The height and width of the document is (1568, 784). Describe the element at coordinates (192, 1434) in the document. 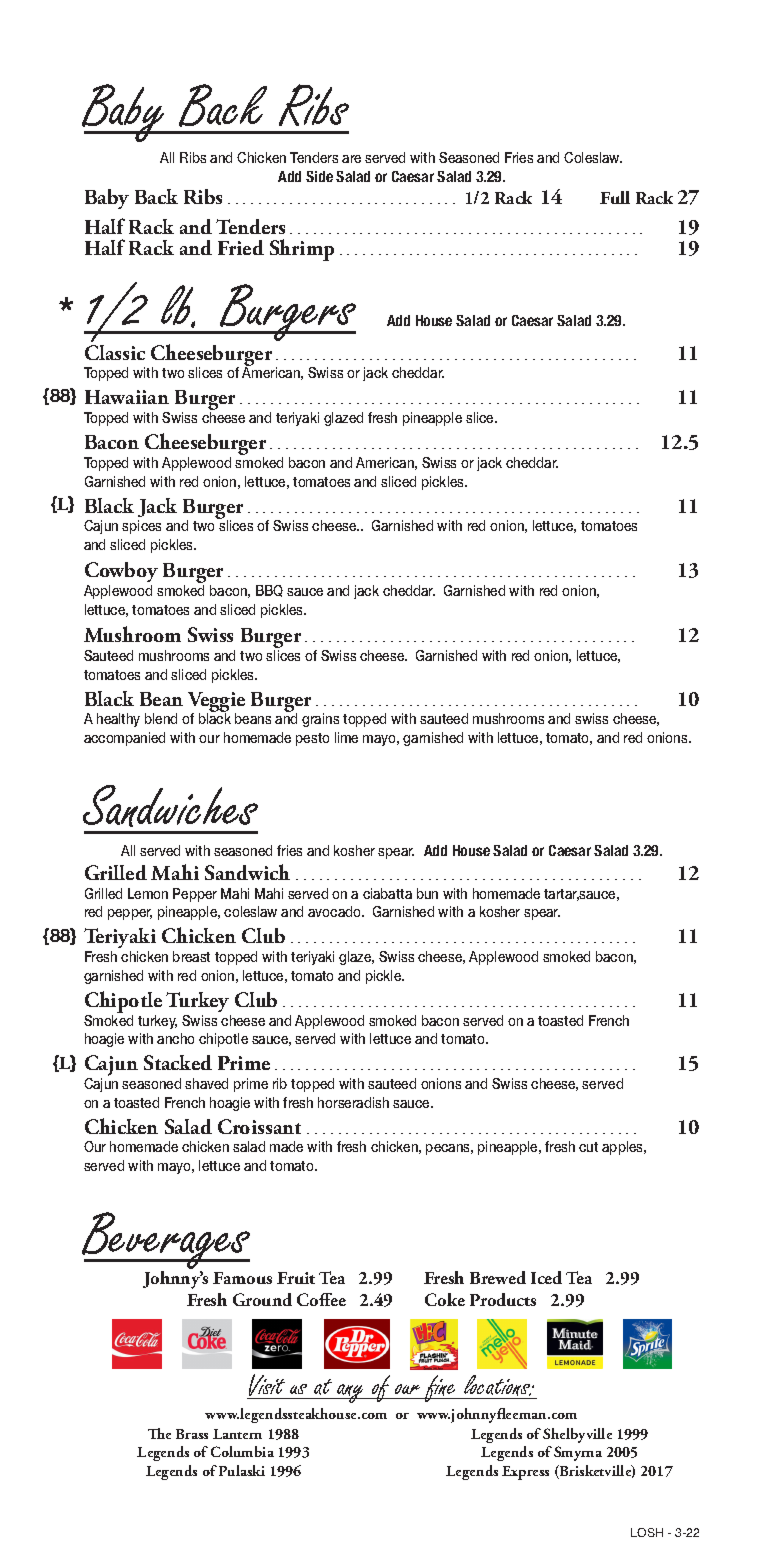

I see `Brass` at that location.
